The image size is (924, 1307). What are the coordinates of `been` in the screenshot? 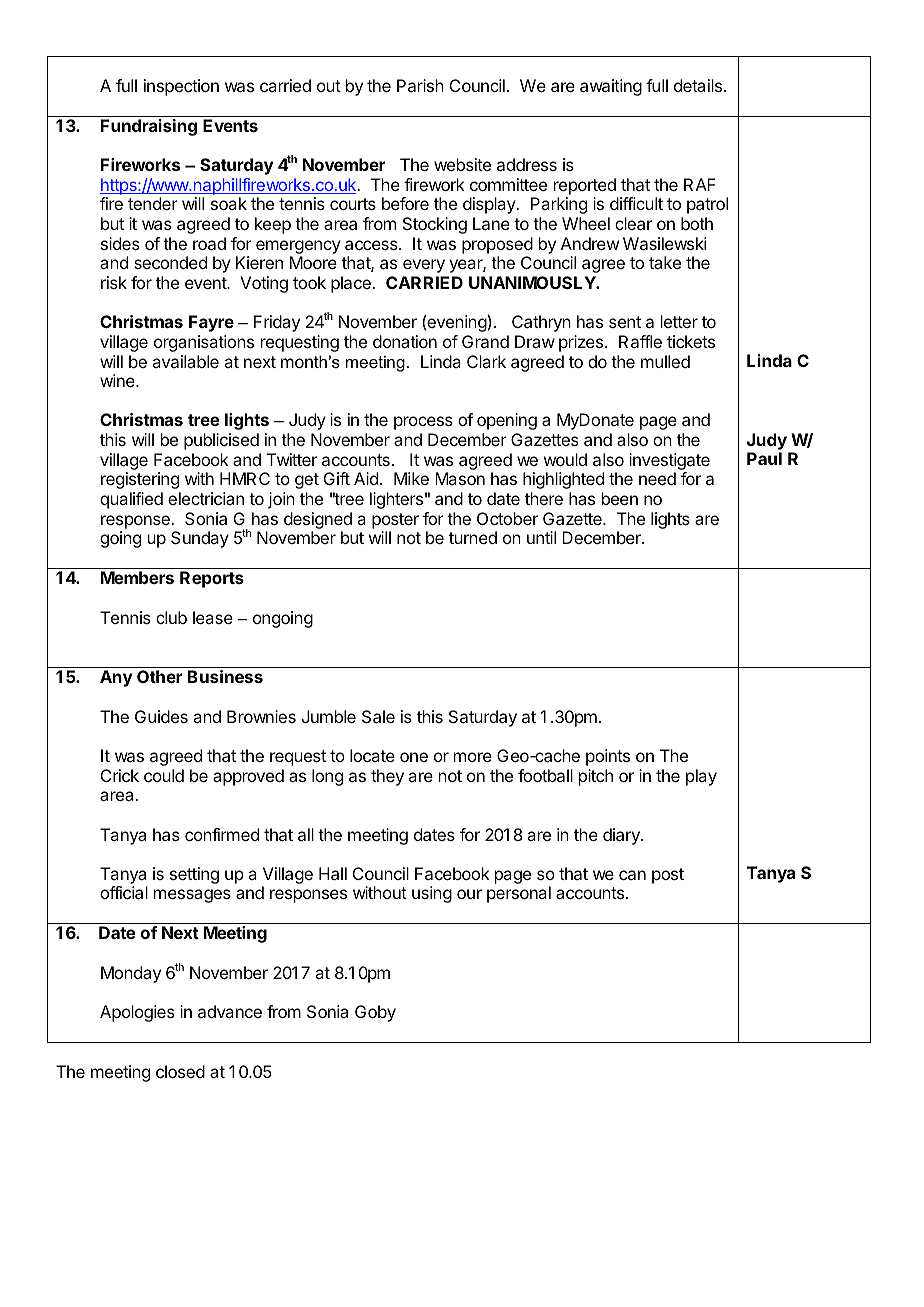 It's located at (620, 498).
